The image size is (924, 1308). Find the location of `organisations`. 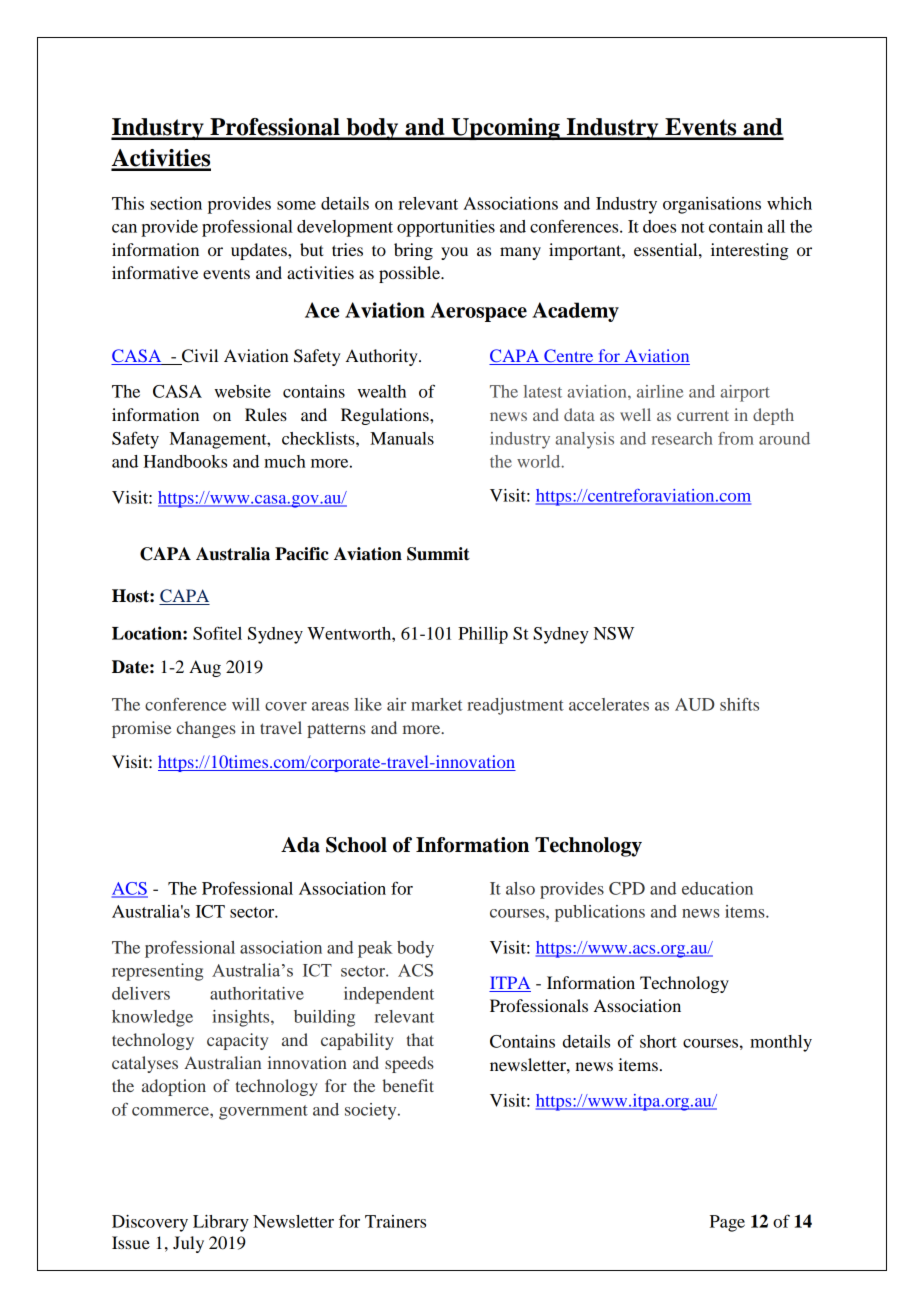

organisations is located at coordinates (712, 205).
